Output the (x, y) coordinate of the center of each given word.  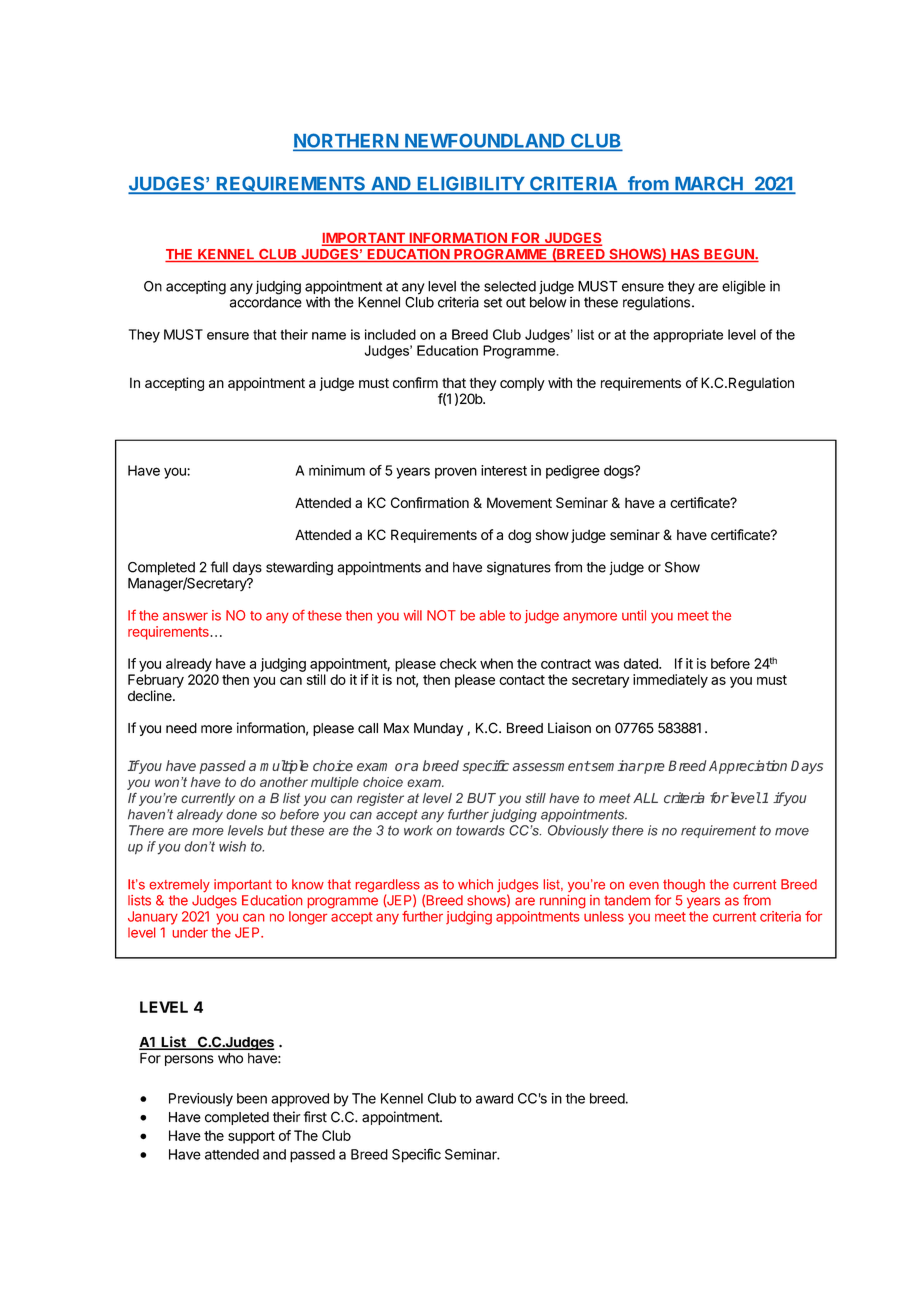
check (458, 663)
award (494, 1098)
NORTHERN (346, 141)
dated (642, 663)
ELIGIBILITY (470, 184)
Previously (201, 1100)
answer (185, 616)
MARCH (709, 184)
